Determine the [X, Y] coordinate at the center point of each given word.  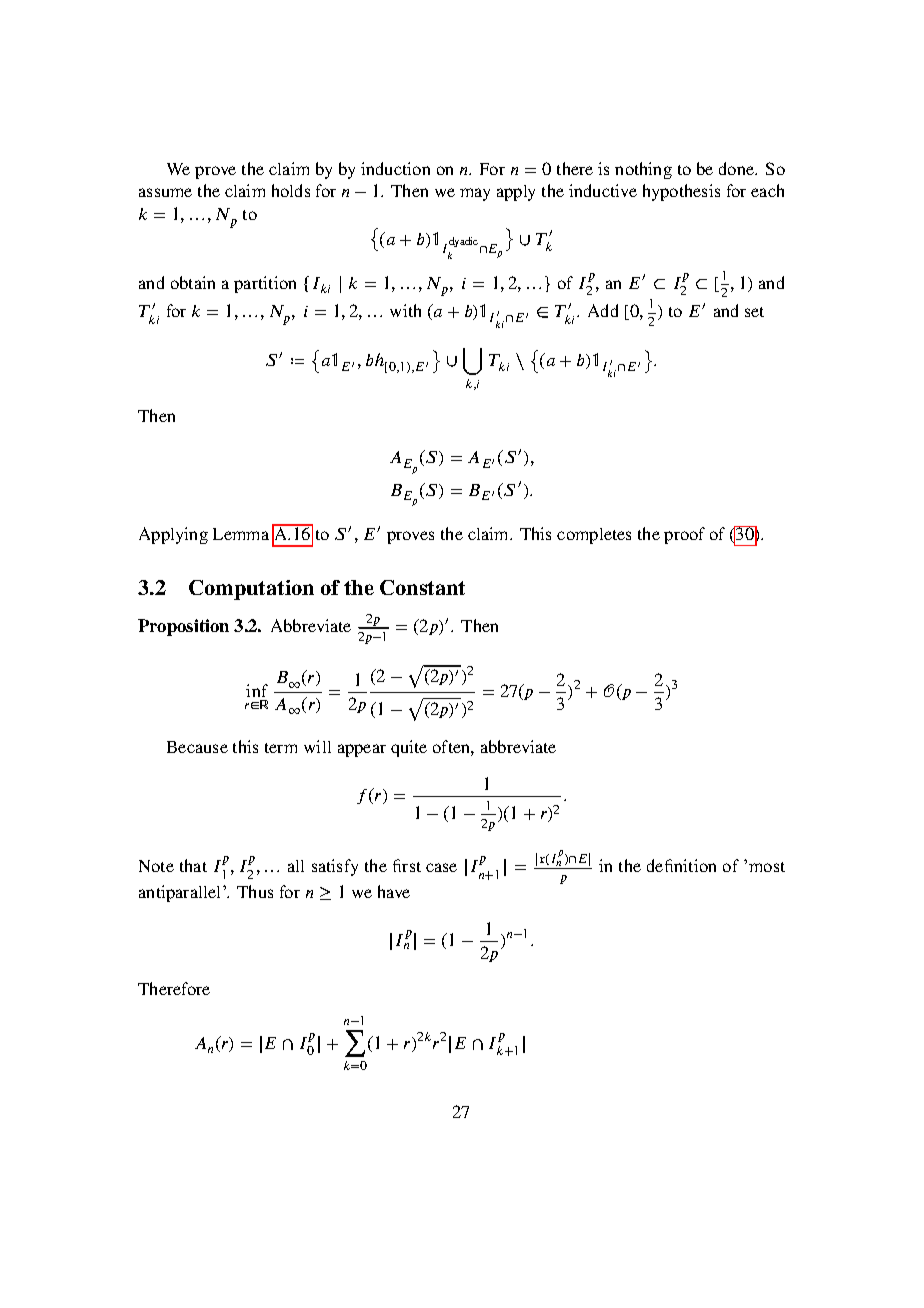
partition [265, 284]
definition [681, 865]
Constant [422, 587]
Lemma [241, 534]
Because [197, 747]
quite [409, 748]
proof [684, 535]
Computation [251, 590]
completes [594, 536]
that [193, 865]
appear [362, 750]
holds [291, 190]
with [405, 310]
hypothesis [681, 192]
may [475, 194]
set [754, 312]
